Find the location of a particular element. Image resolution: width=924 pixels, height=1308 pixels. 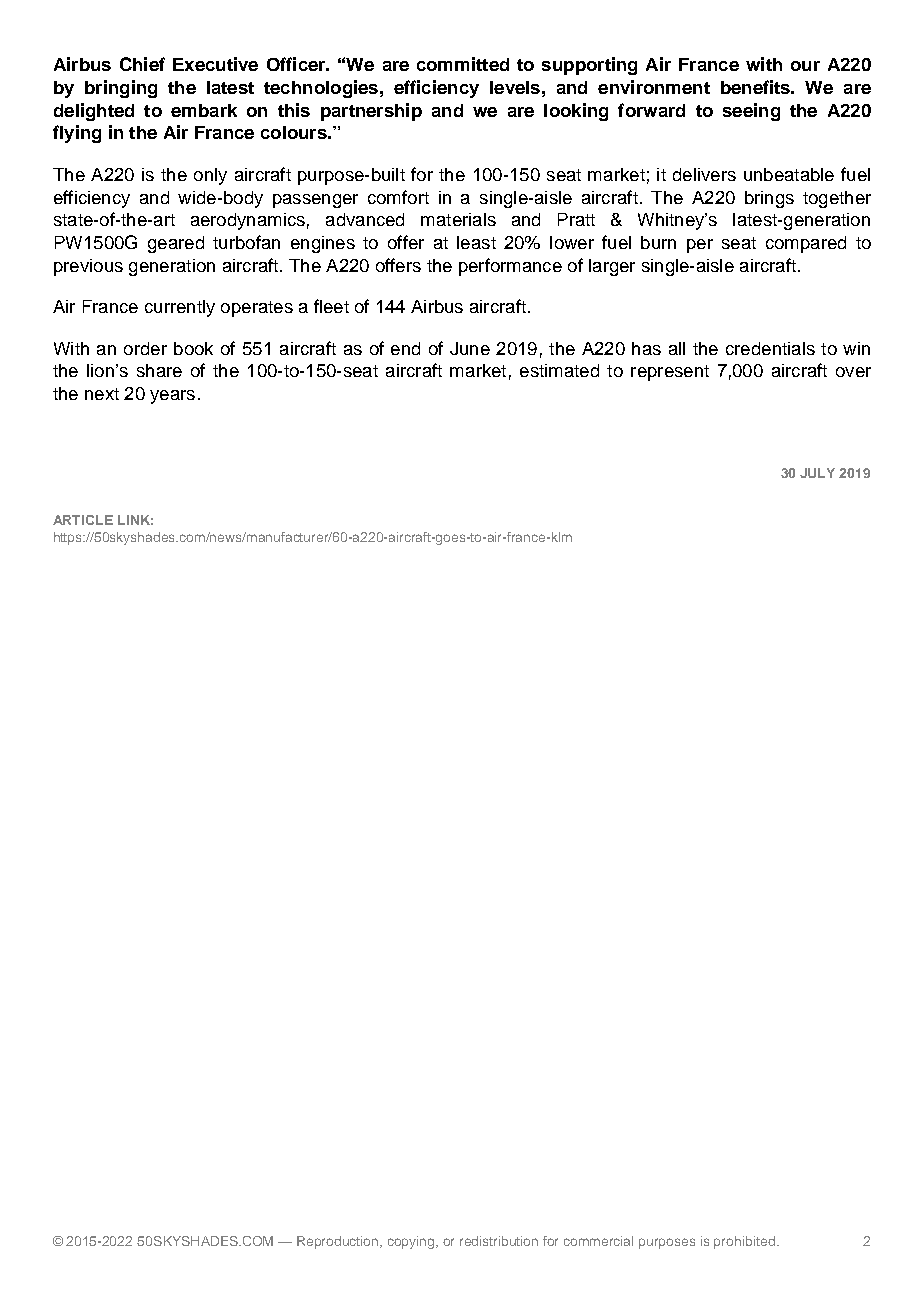

seeing is located at coordinates (751, 112).
